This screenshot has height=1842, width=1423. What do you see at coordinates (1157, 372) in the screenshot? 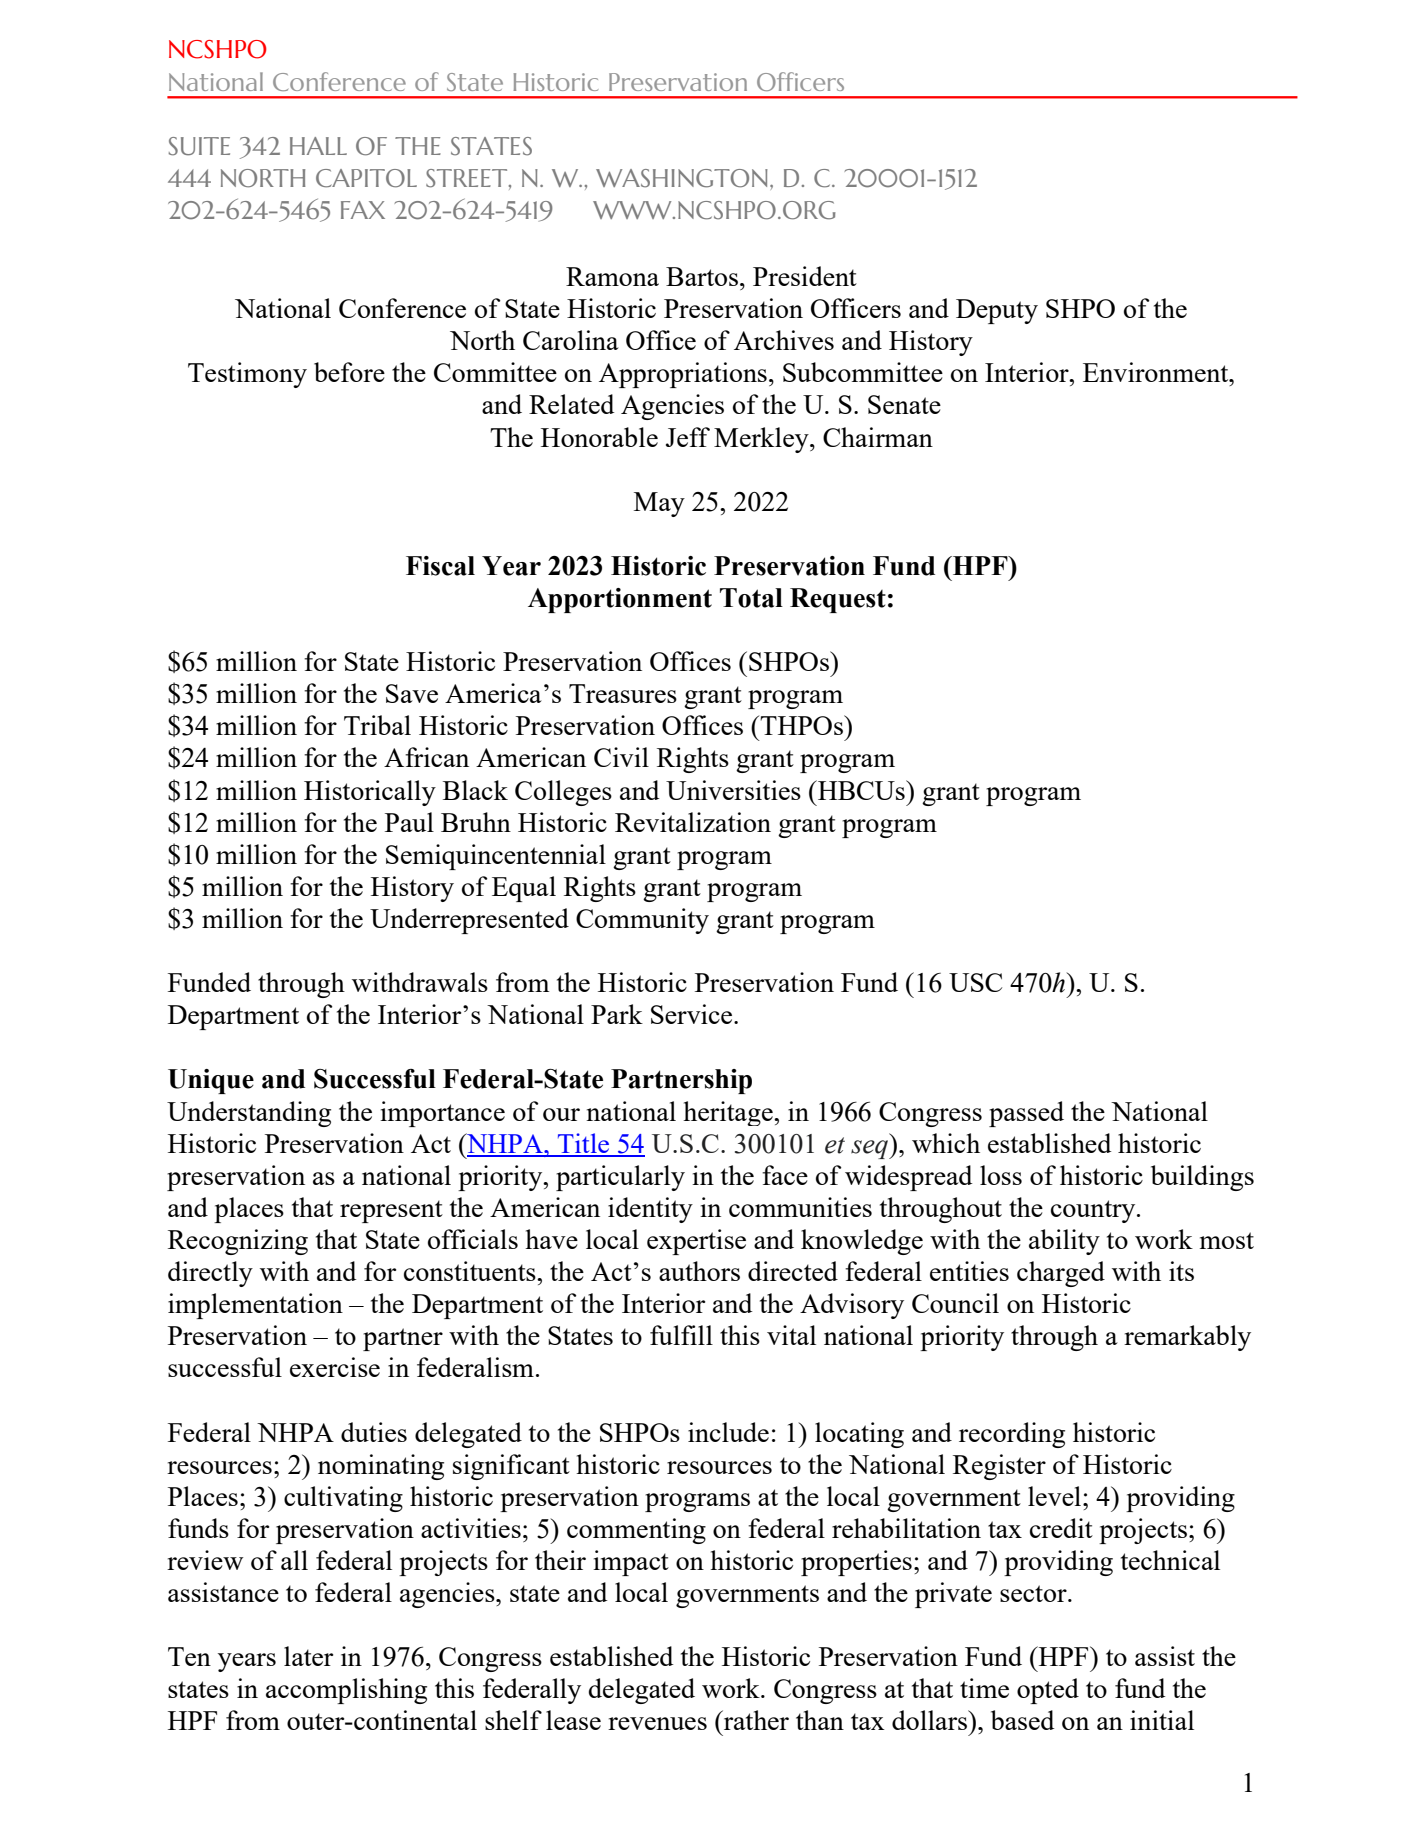
I see `Environment` at bounding box center [1157, 372].
